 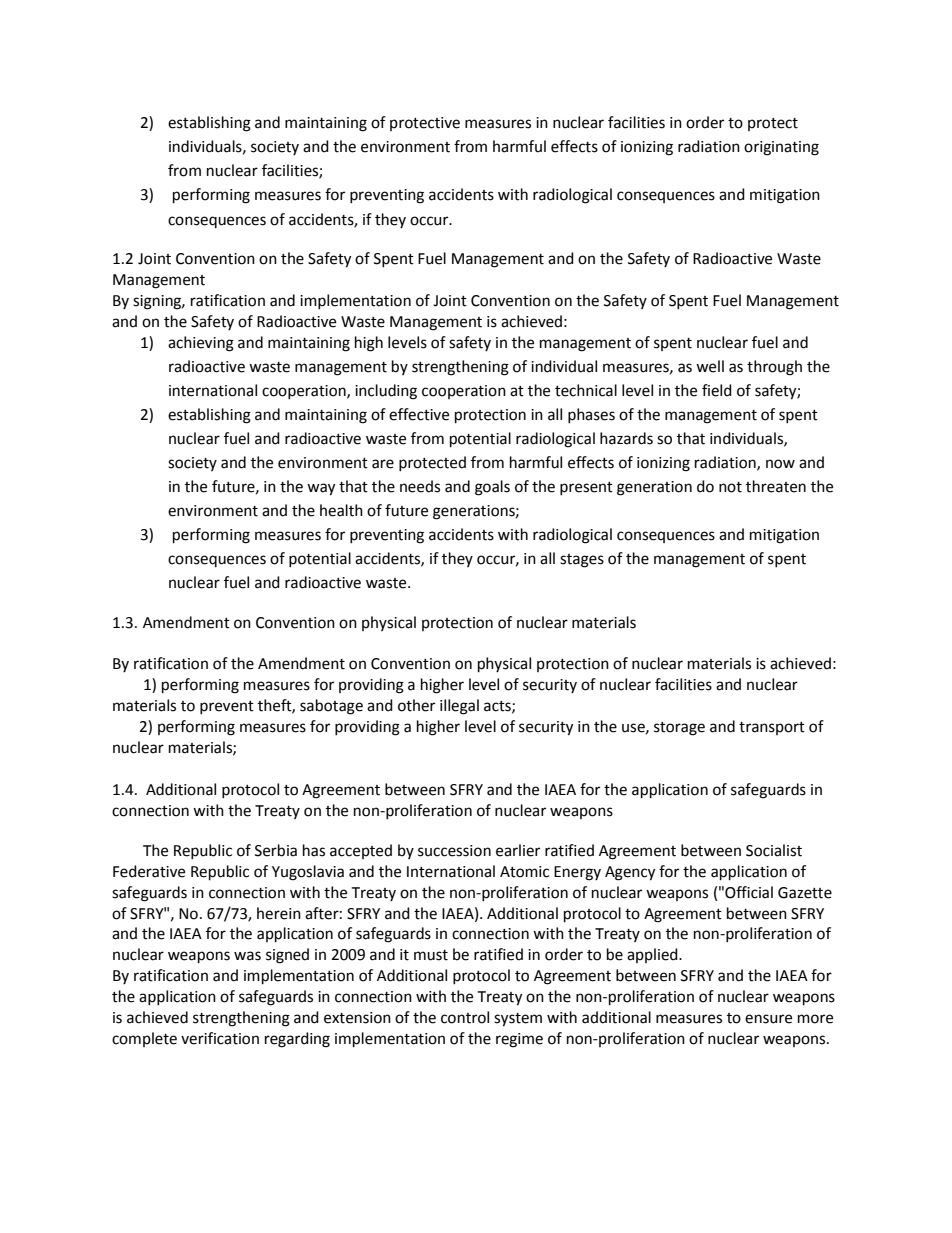 I want to click on verification, so click(x=220, y=1038).
